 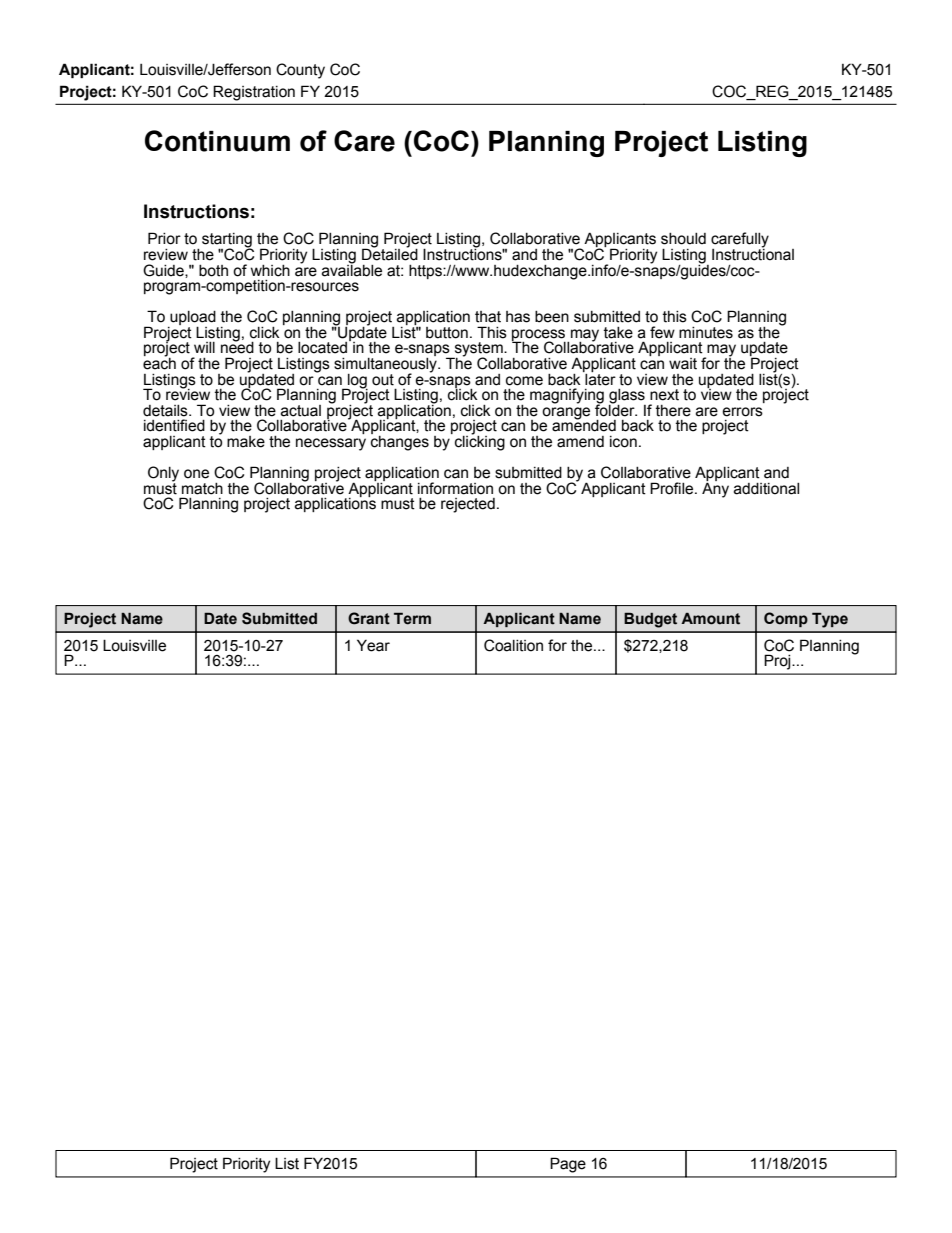 I want to click on County, so click(x=300, y=71).
